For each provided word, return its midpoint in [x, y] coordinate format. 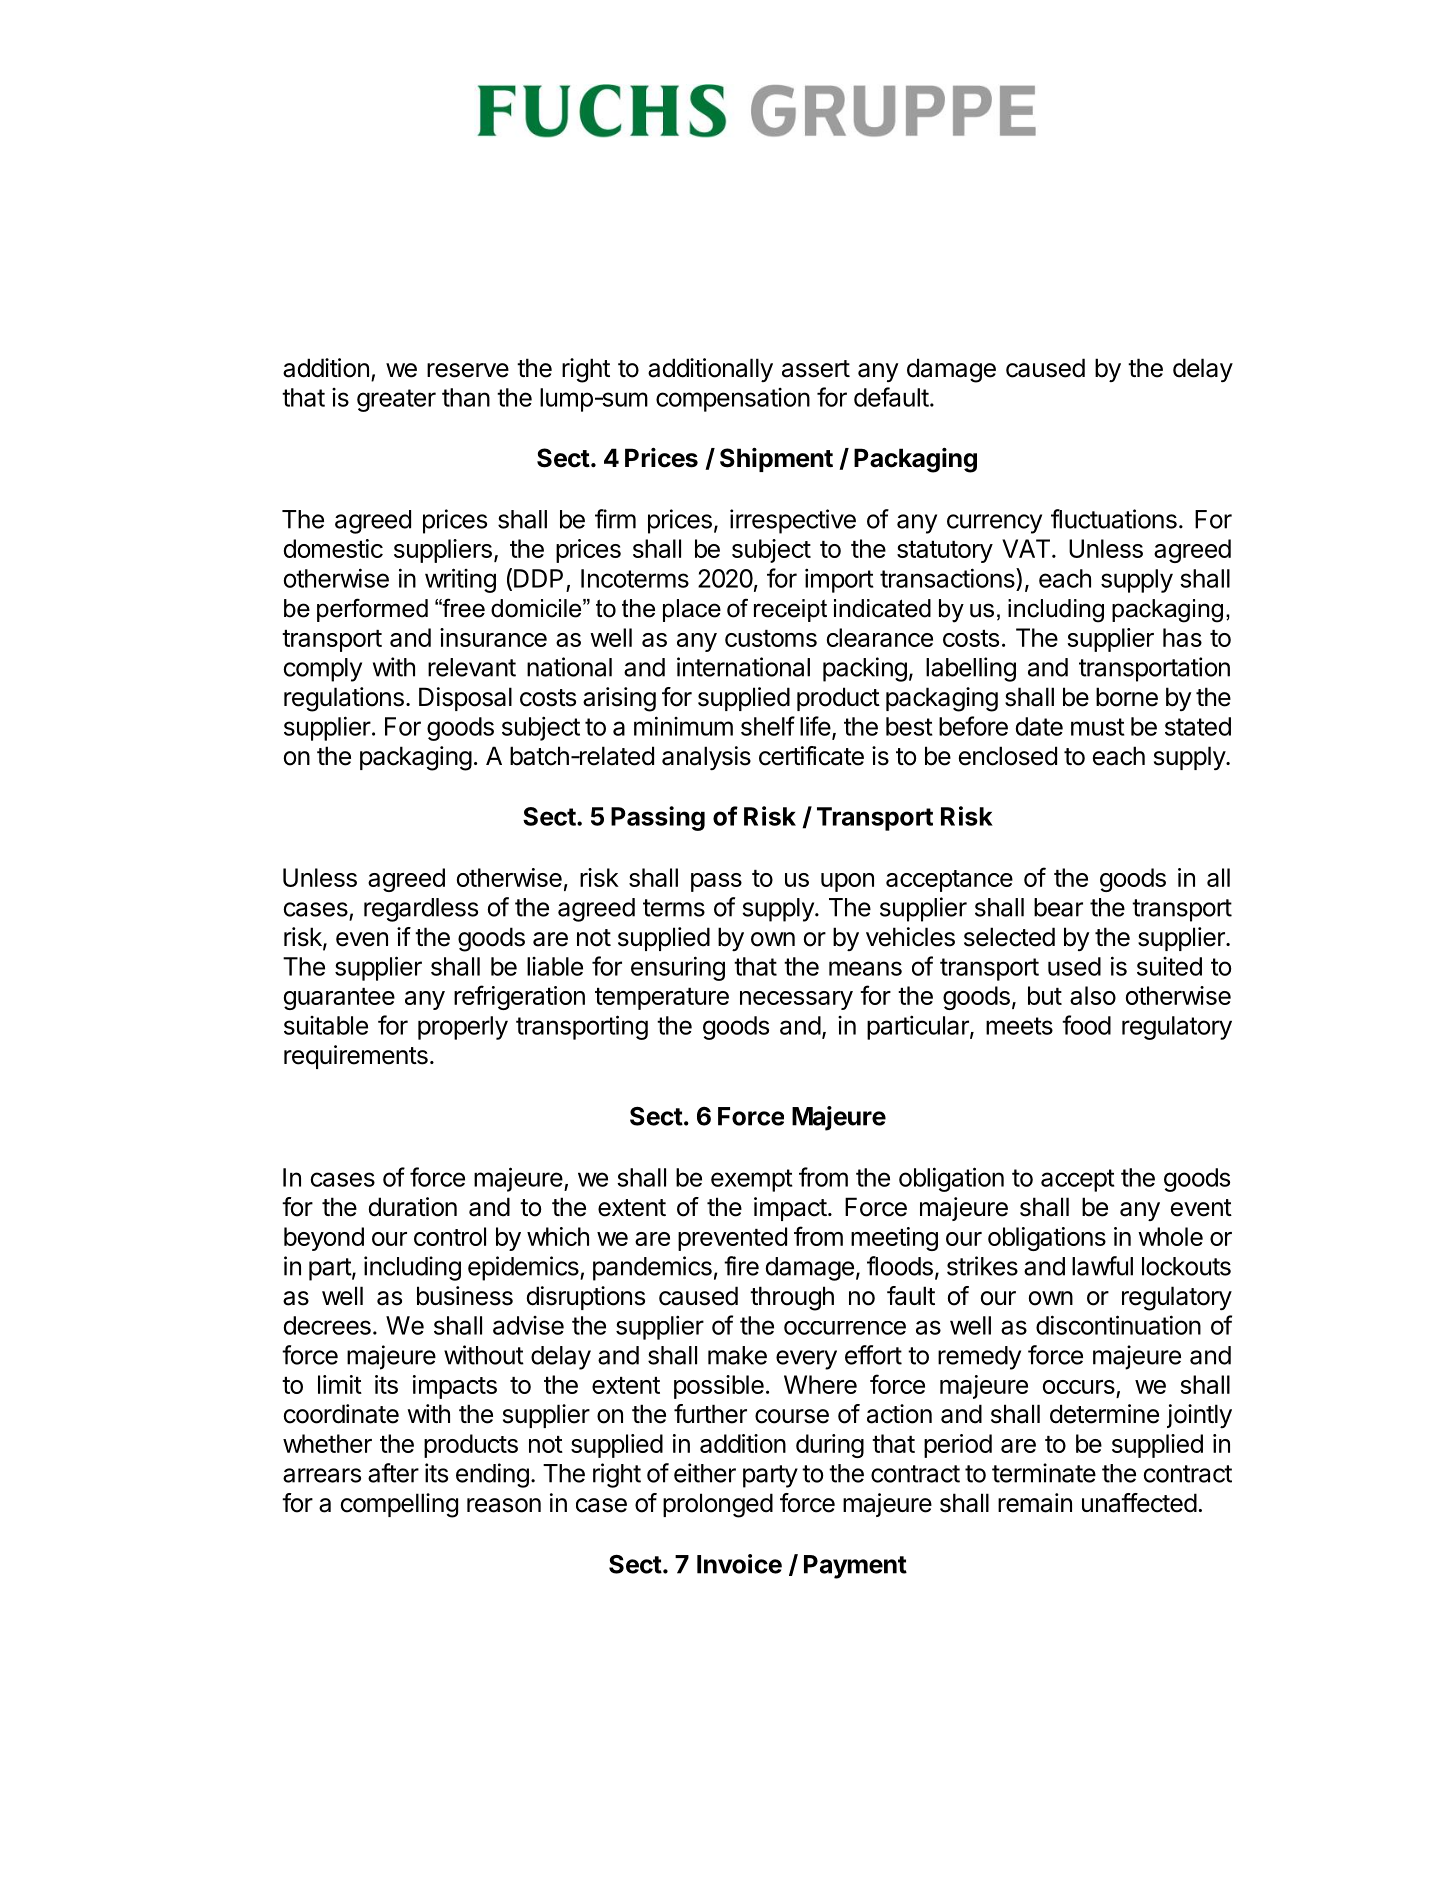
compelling [399, 1505]
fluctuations [1114, 519]
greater [396, 400]
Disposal [465, 699]
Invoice [739, 1564]
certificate [811, 756]
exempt [752, 1180]
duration [413, 1207]
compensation [733, 400]
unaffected [1139, 1503]
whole [1170, 1236]
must [1098, 727]
